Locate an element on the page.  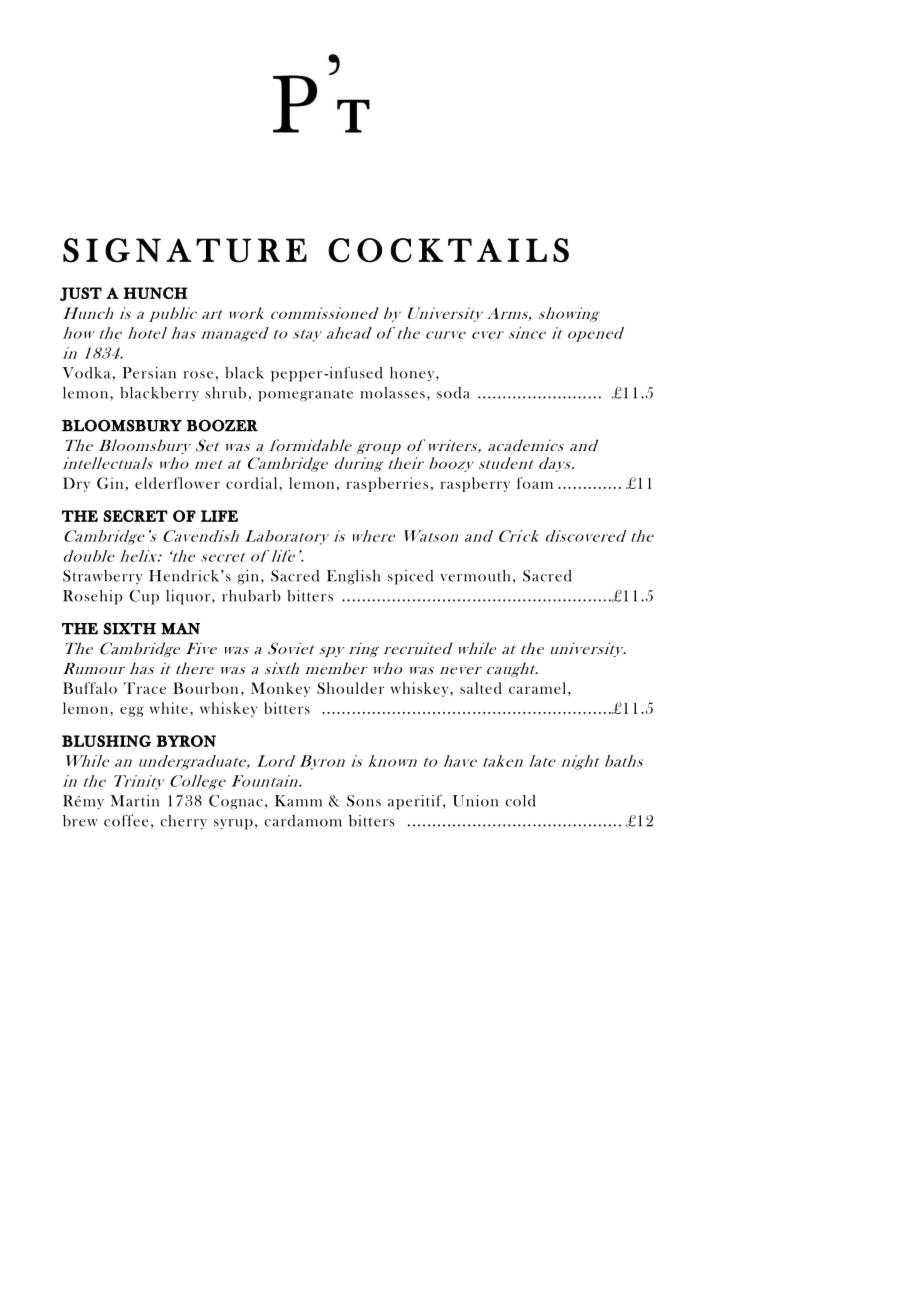
pomegranate is located at coordinates (305, 395).
